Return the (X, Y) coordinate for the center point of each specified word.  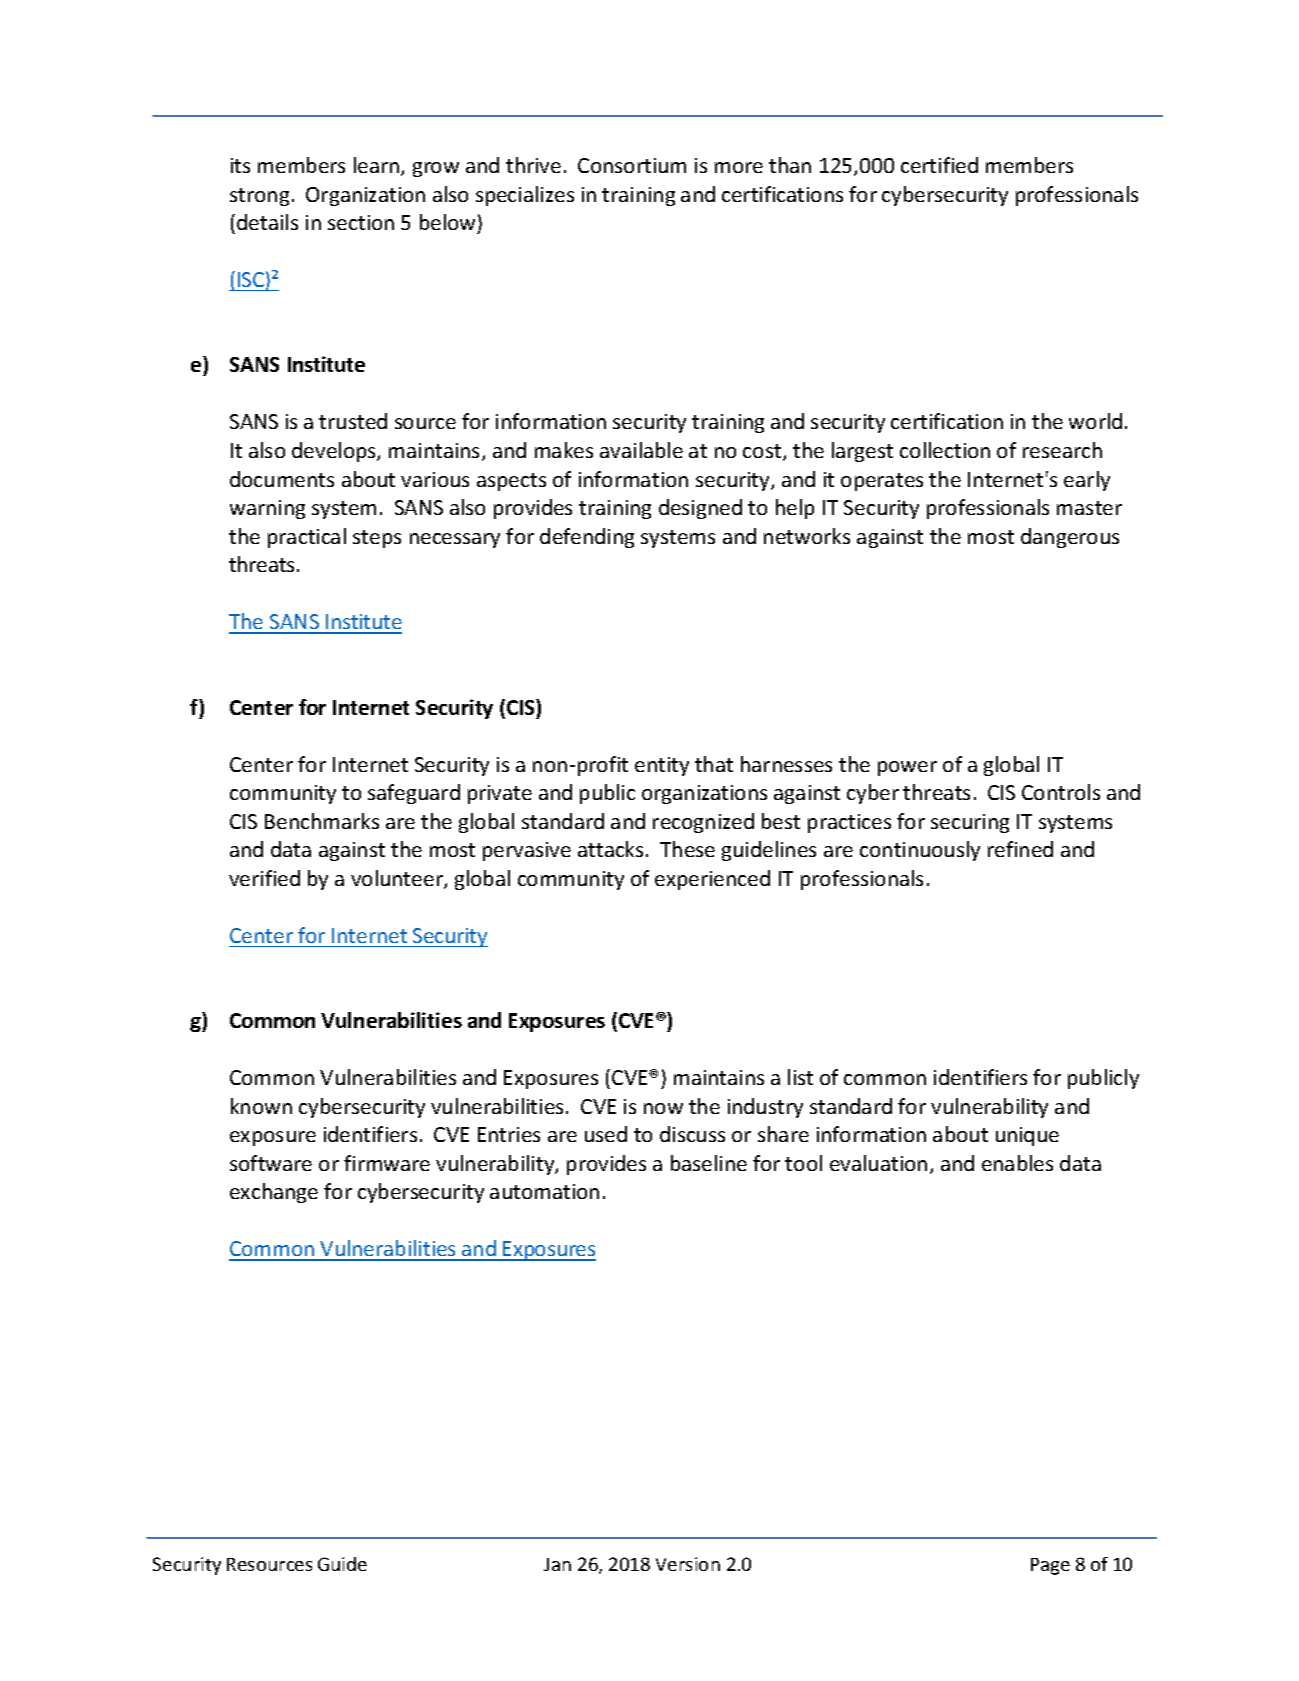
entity (662, 766)
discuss (692, 1134)
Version (688, 1564)
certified (939, 165)
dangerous (1070, 538)
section (361, 222)
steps (377, 539)
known (261, 1106)
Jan (557, 1564)
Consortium (632, 165)
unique (1027, 1136)
